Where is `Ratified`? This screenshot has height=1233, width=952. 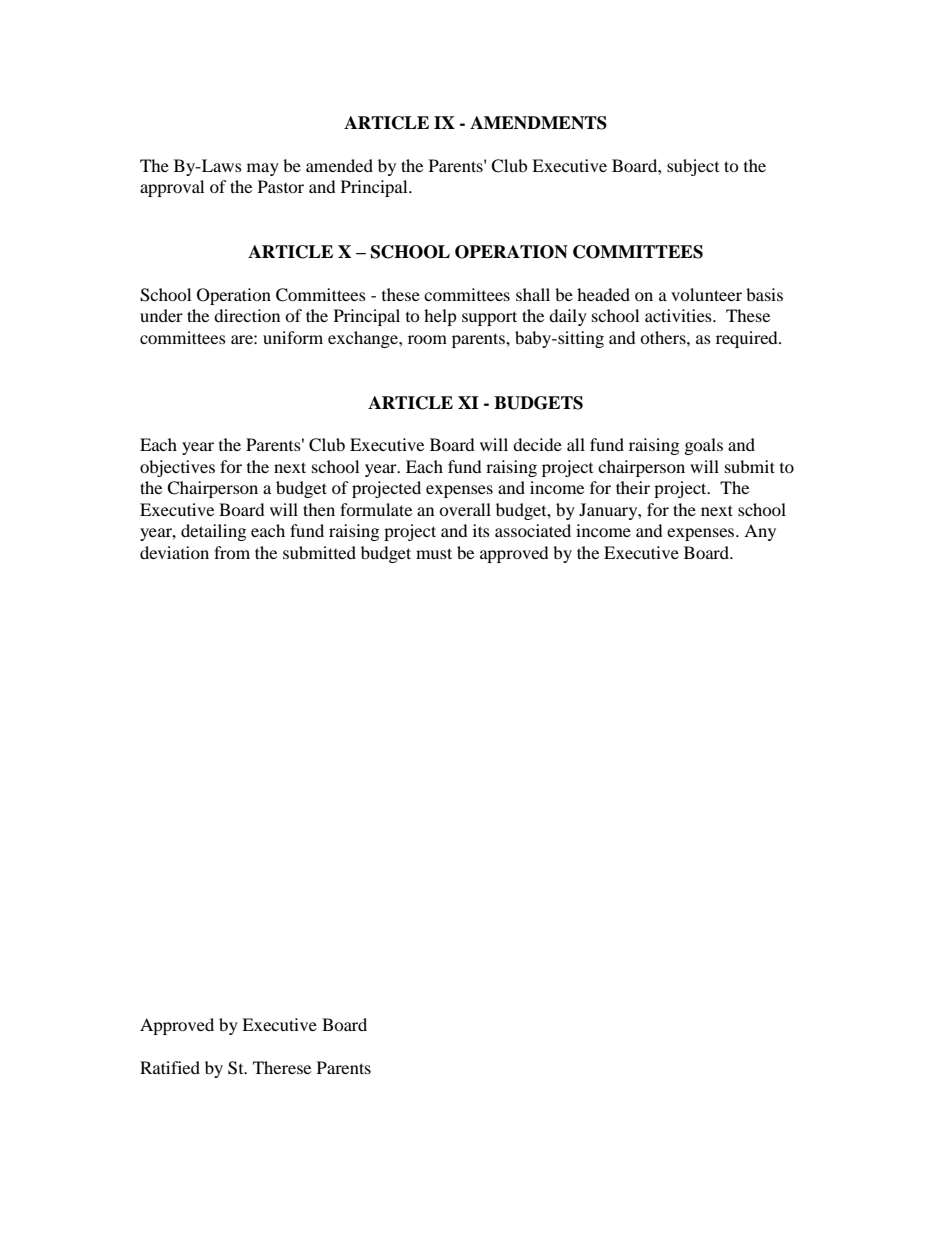 Ratified is located at coordinates (170, 1067).
